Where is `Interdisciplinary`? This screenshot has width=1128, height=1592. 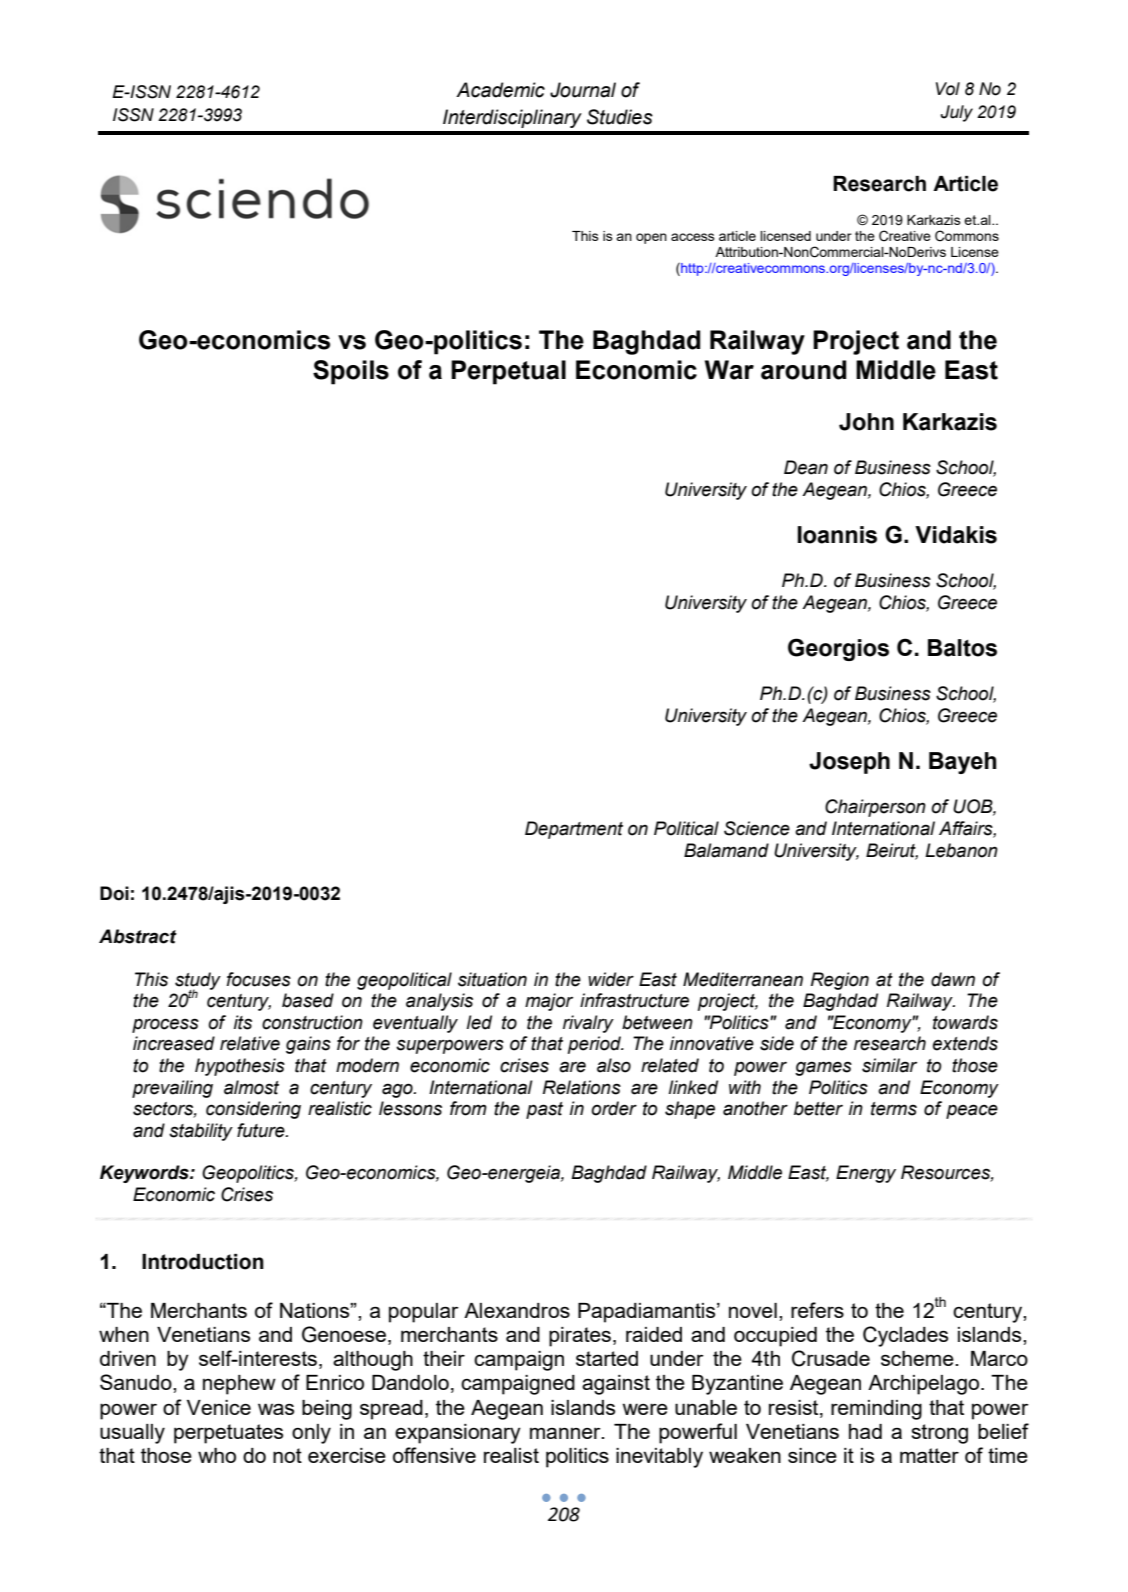
Interdisciplinary is located at coordinates (512, 118).
